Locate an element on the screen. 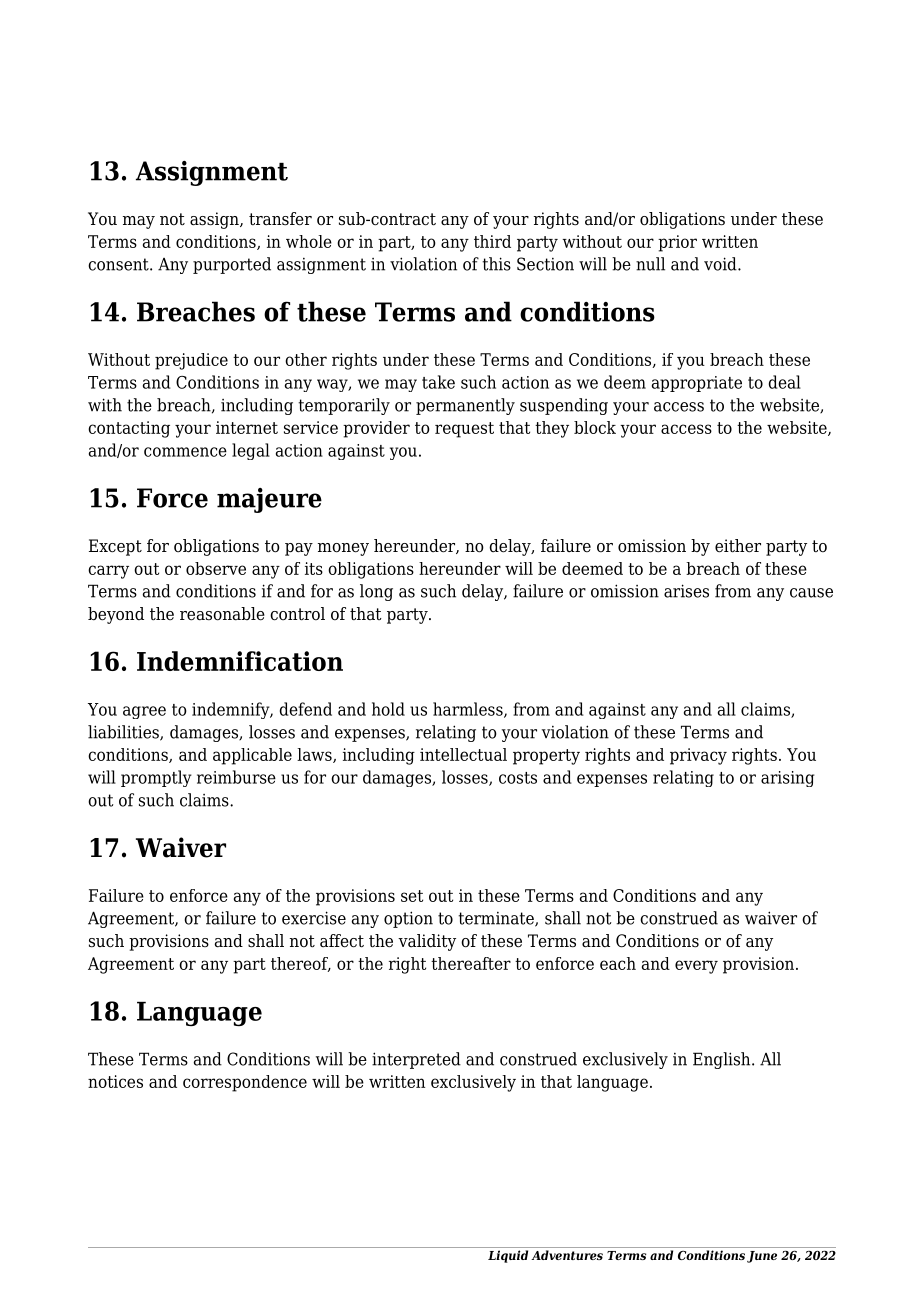 The width and height of the screenshot is (924, 1308). interpreted is located at coordinates (416, 1060).
